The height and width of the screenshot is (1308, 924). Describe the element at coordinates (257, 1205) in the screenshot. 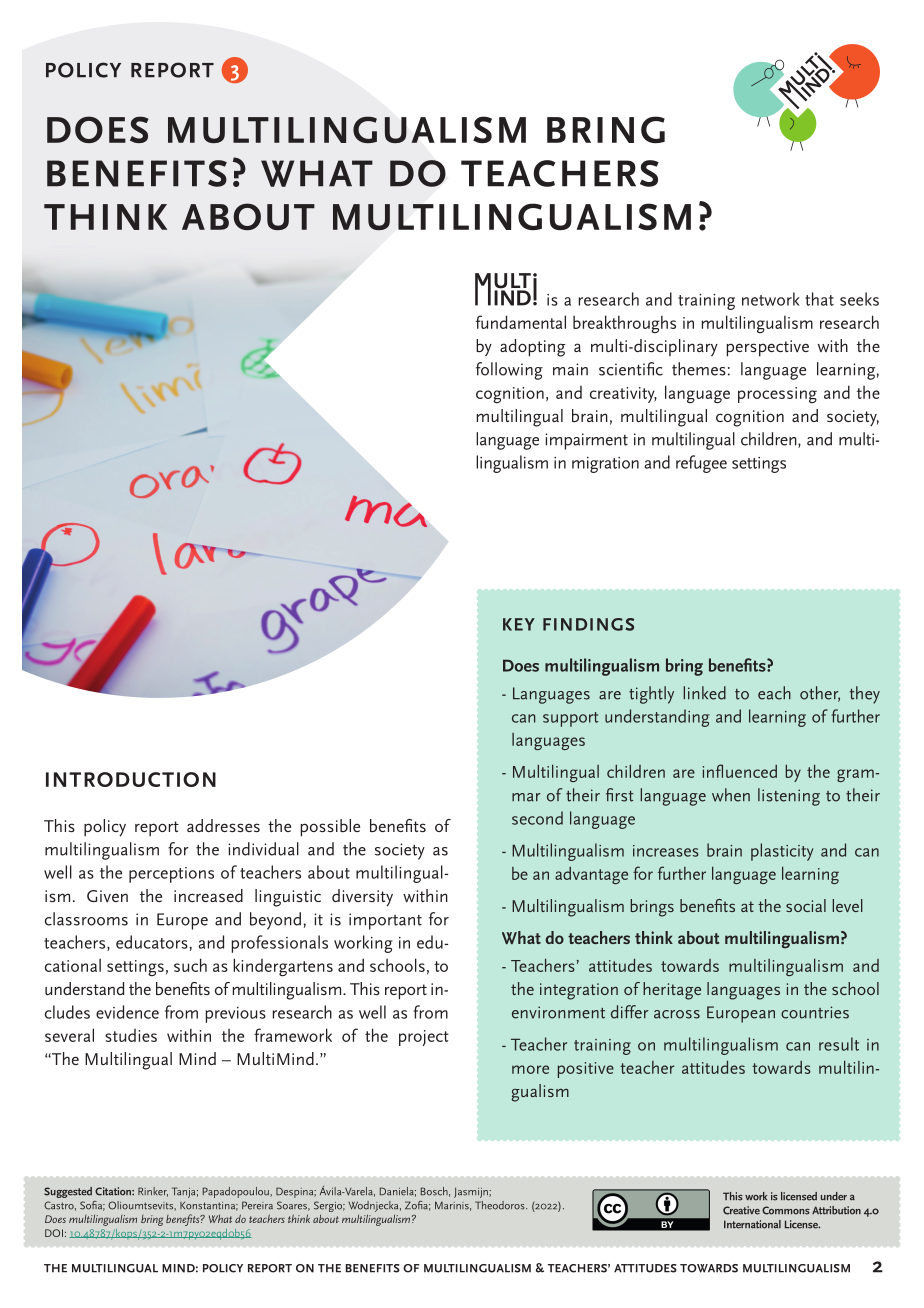

I see `Pereira` at that location.
